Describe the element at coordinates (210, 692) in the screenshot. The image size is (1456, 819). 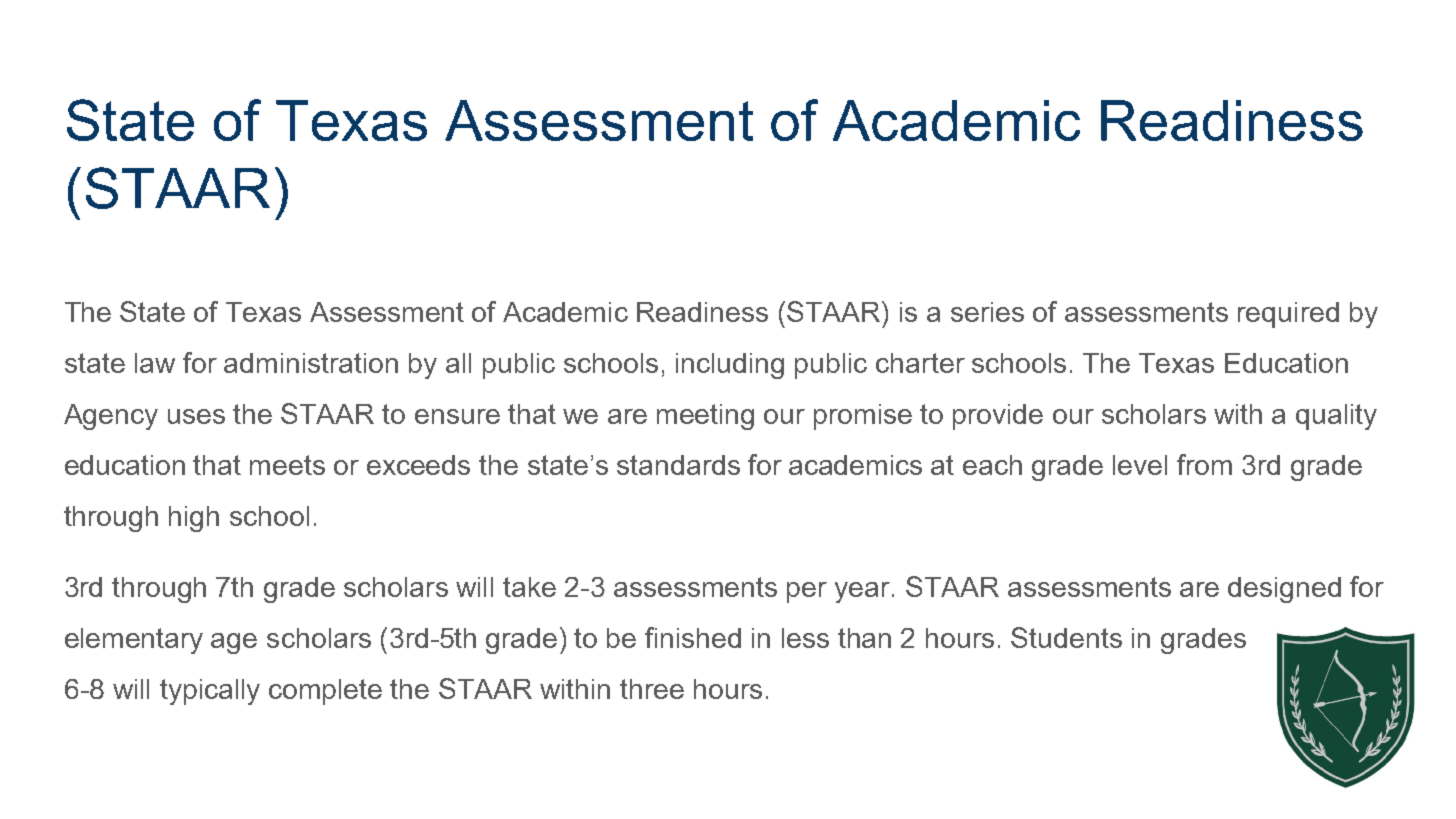
I see `typically` at that location.
